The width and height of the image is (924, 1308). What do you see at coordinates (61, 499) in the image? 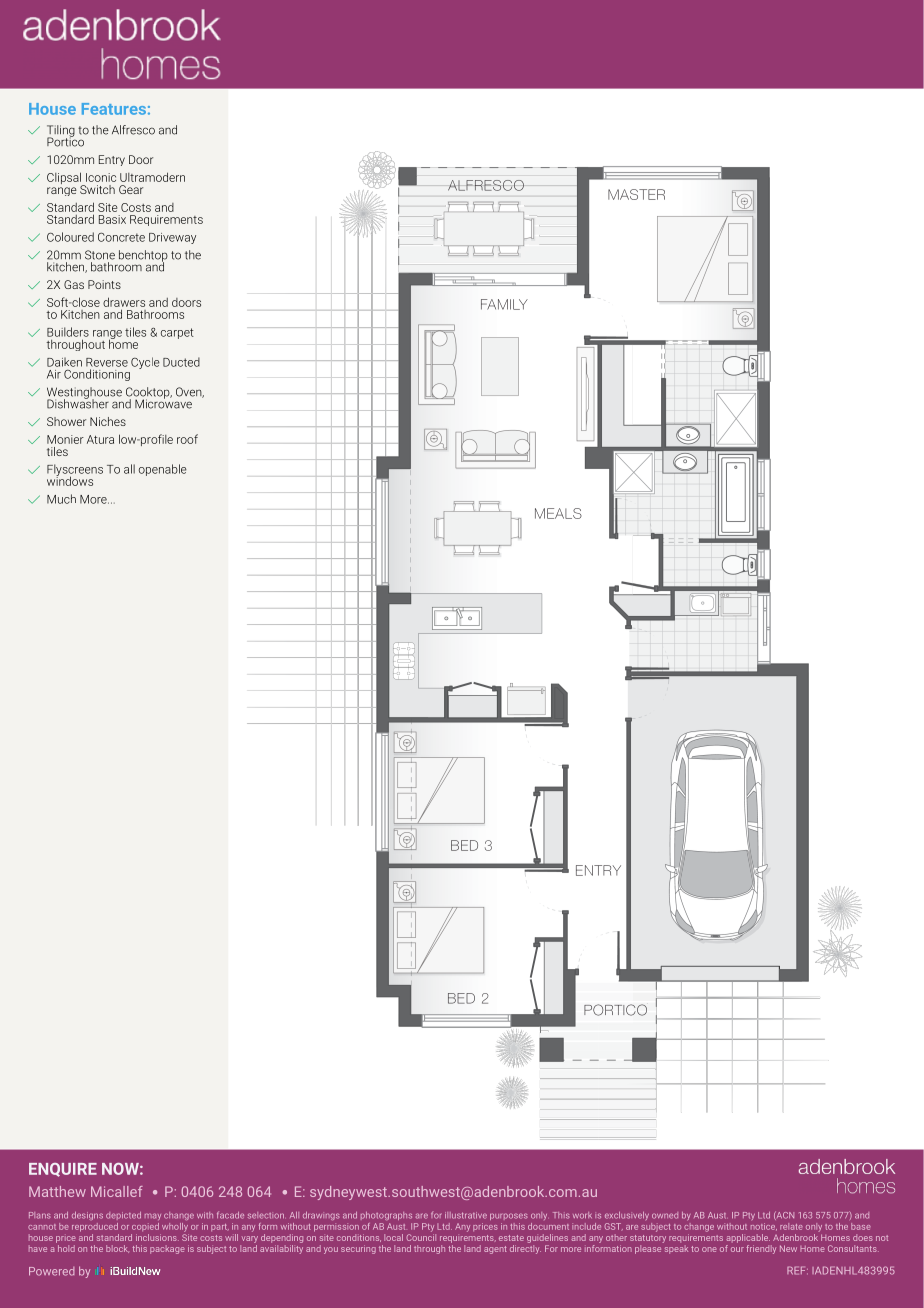
I see `Much` at bounding box center [61, 499].
